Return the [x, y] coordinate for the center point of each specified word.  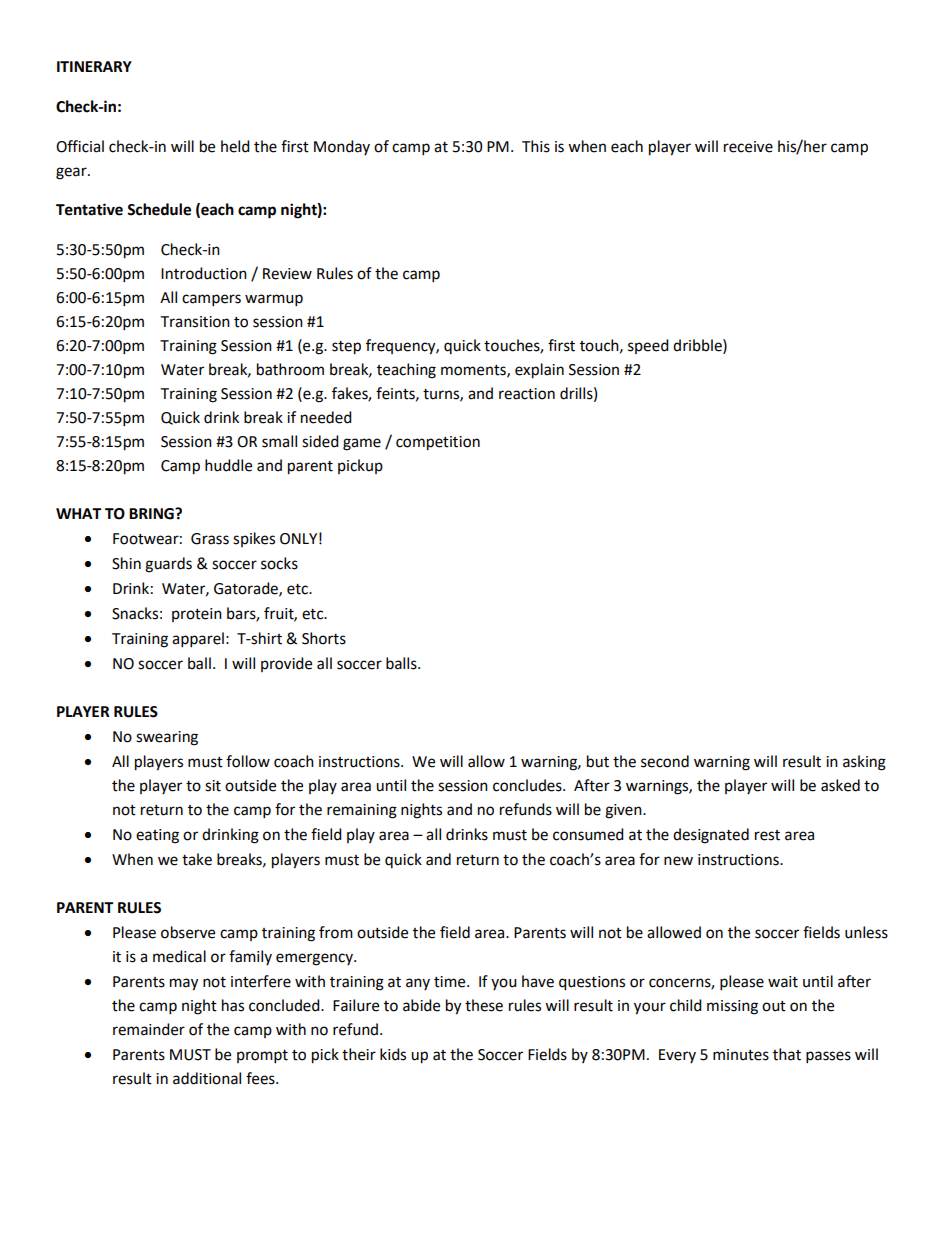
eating [157, 836]
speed [648, 346]
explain [539, 371]
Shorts [324, 638]
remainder [149, 1029]
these [484, 1005]
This [536, 146]
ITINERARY [94, 66]
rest [767, 835]
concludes [528, 785]
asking [864, 763]
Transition [195, 322]
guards [168, 565]
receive [748, 147]
